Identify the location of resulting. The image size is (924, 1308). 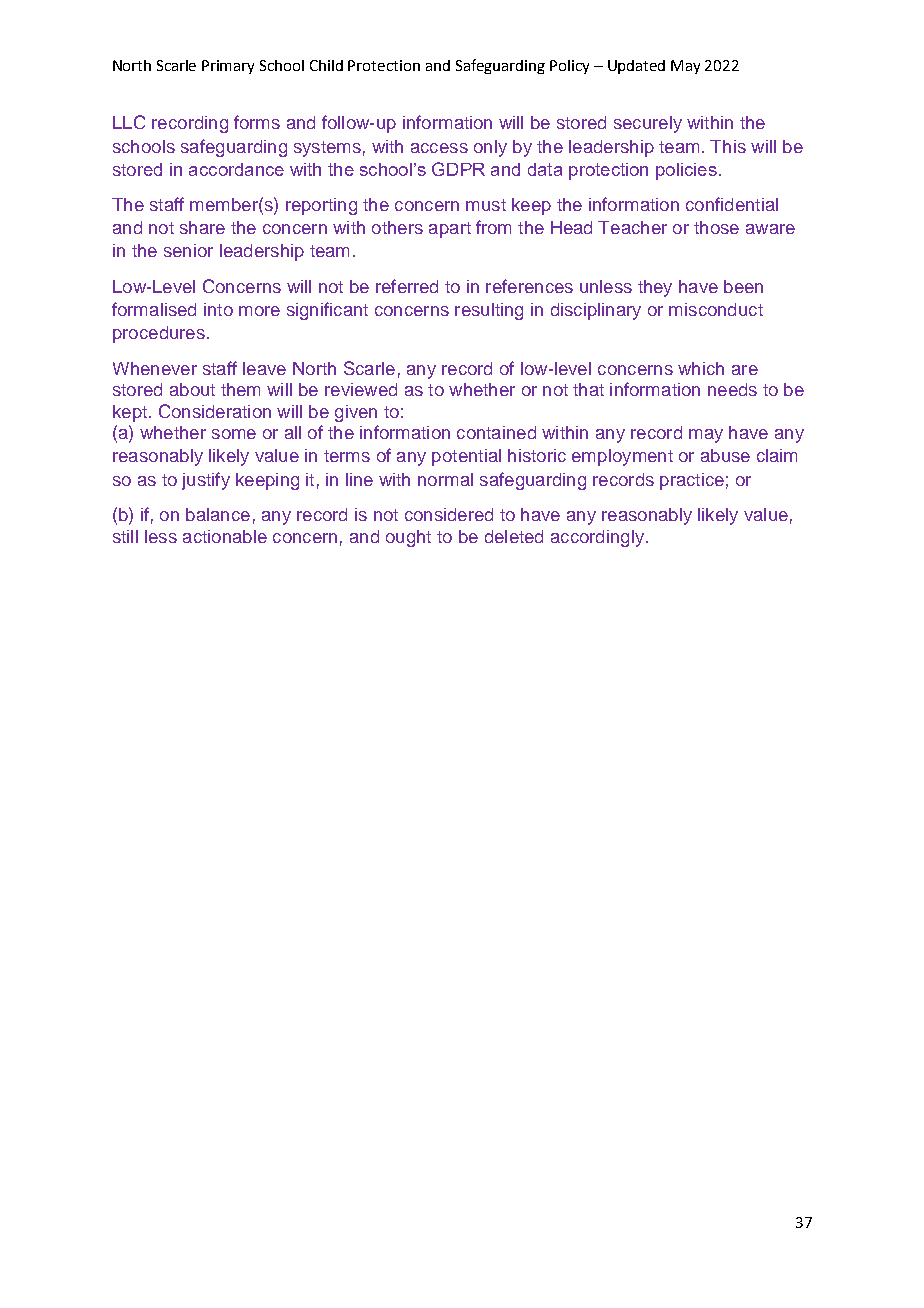
(489, 311).
